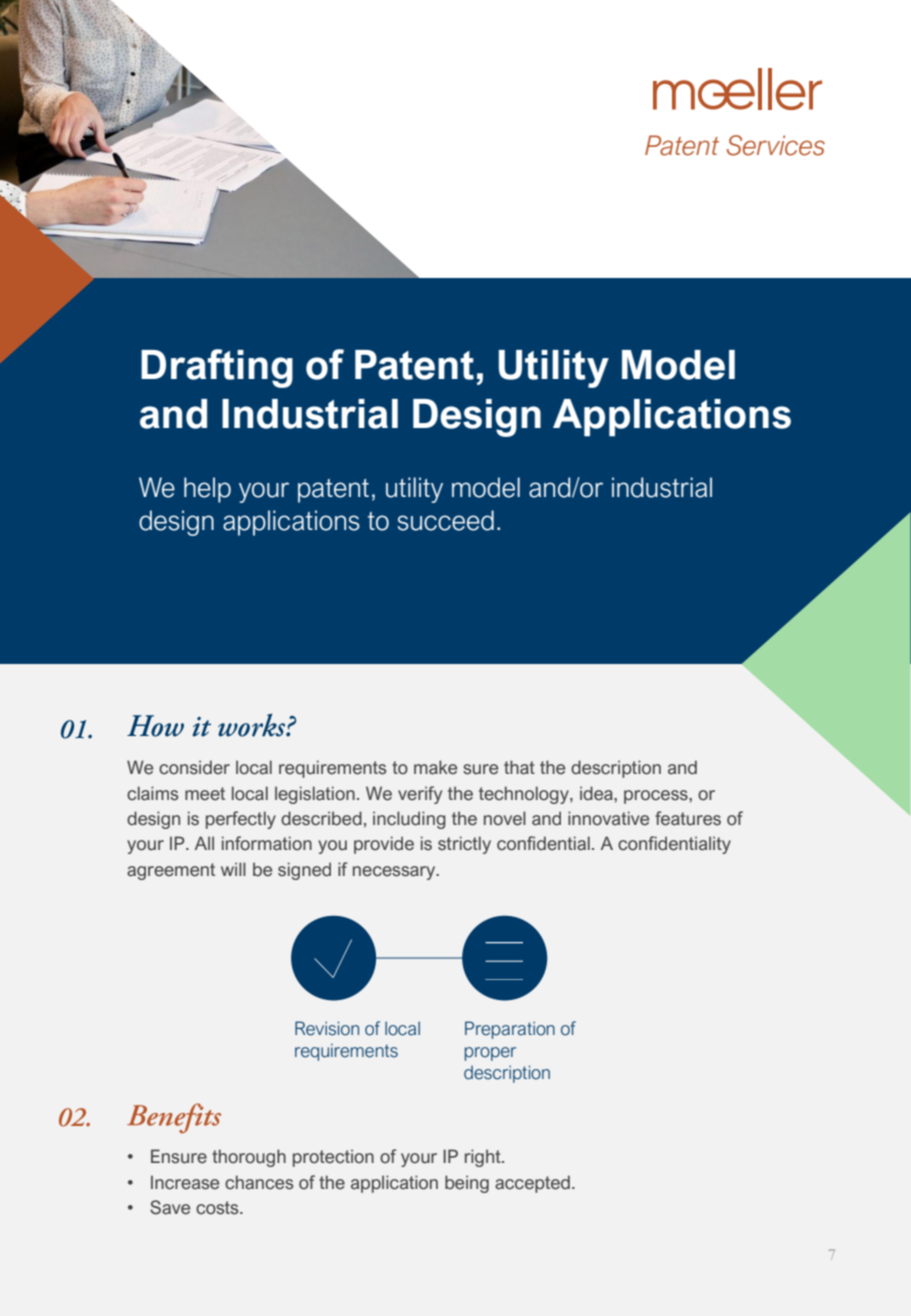 This screenshot has height=1316, width=911. I want to click on Drafting, so click(217, 368).
